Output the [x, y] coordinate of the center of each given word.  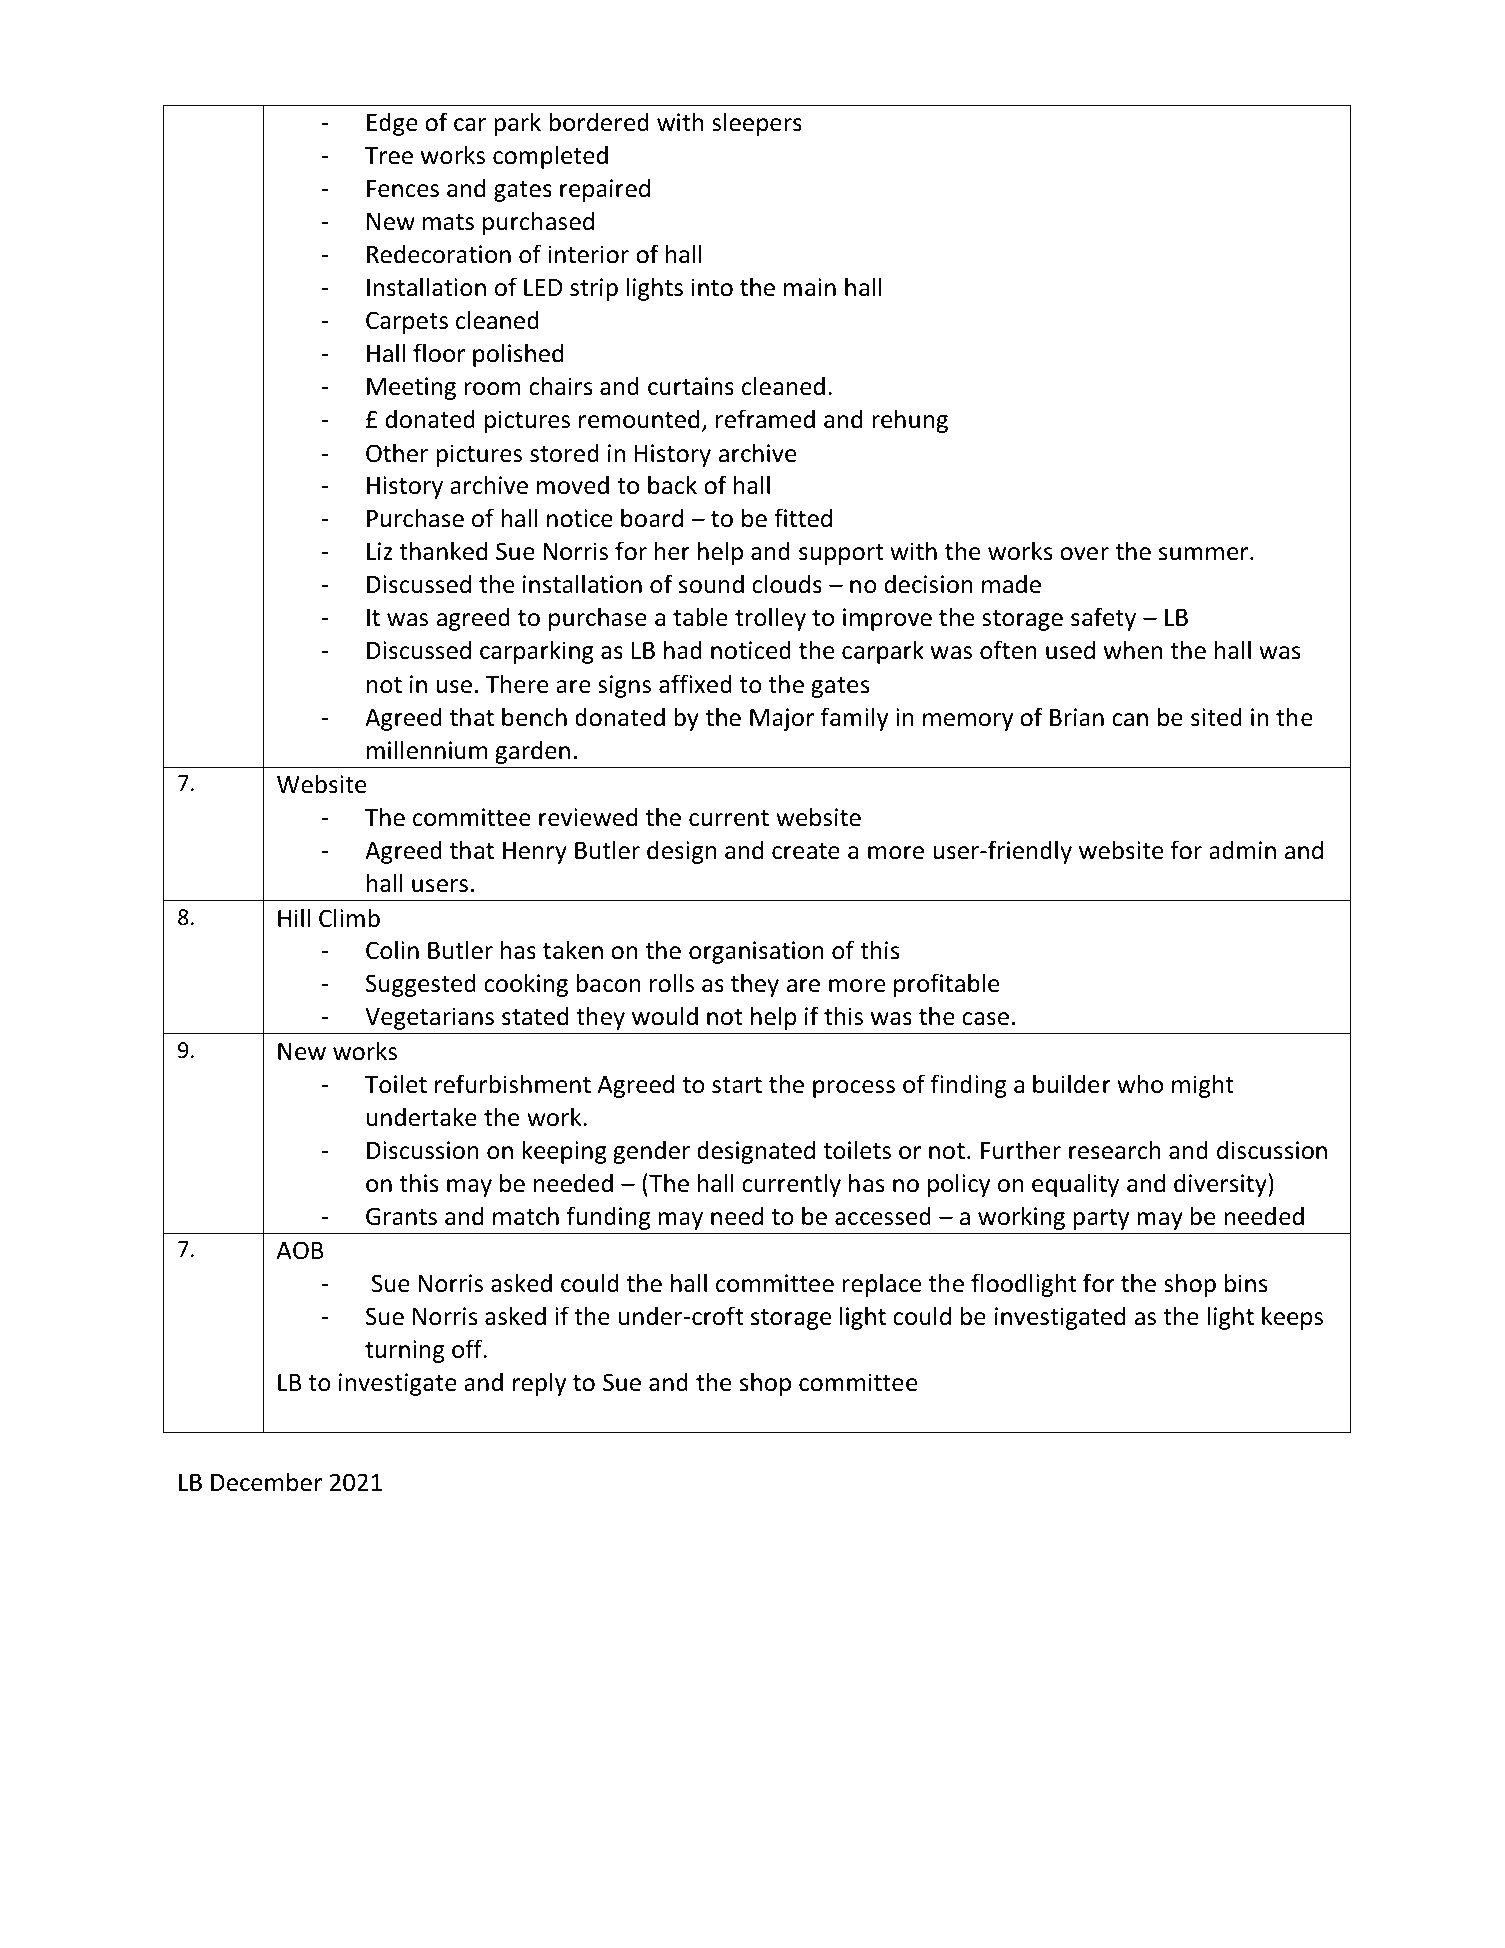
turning [404, 1351]
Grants [401, 1216]
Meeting [411, 388]
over [1084, 554]
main [810, 287]
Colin [392, 950]
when [1133, 650]
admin [1242, 850]
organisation [756, 952]
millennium [427, 750]
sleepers [757, 124]
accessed [883, 1216]
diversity [1221, 1185]
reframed [765, 419]
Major [782, 719]
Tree [389, 156]
